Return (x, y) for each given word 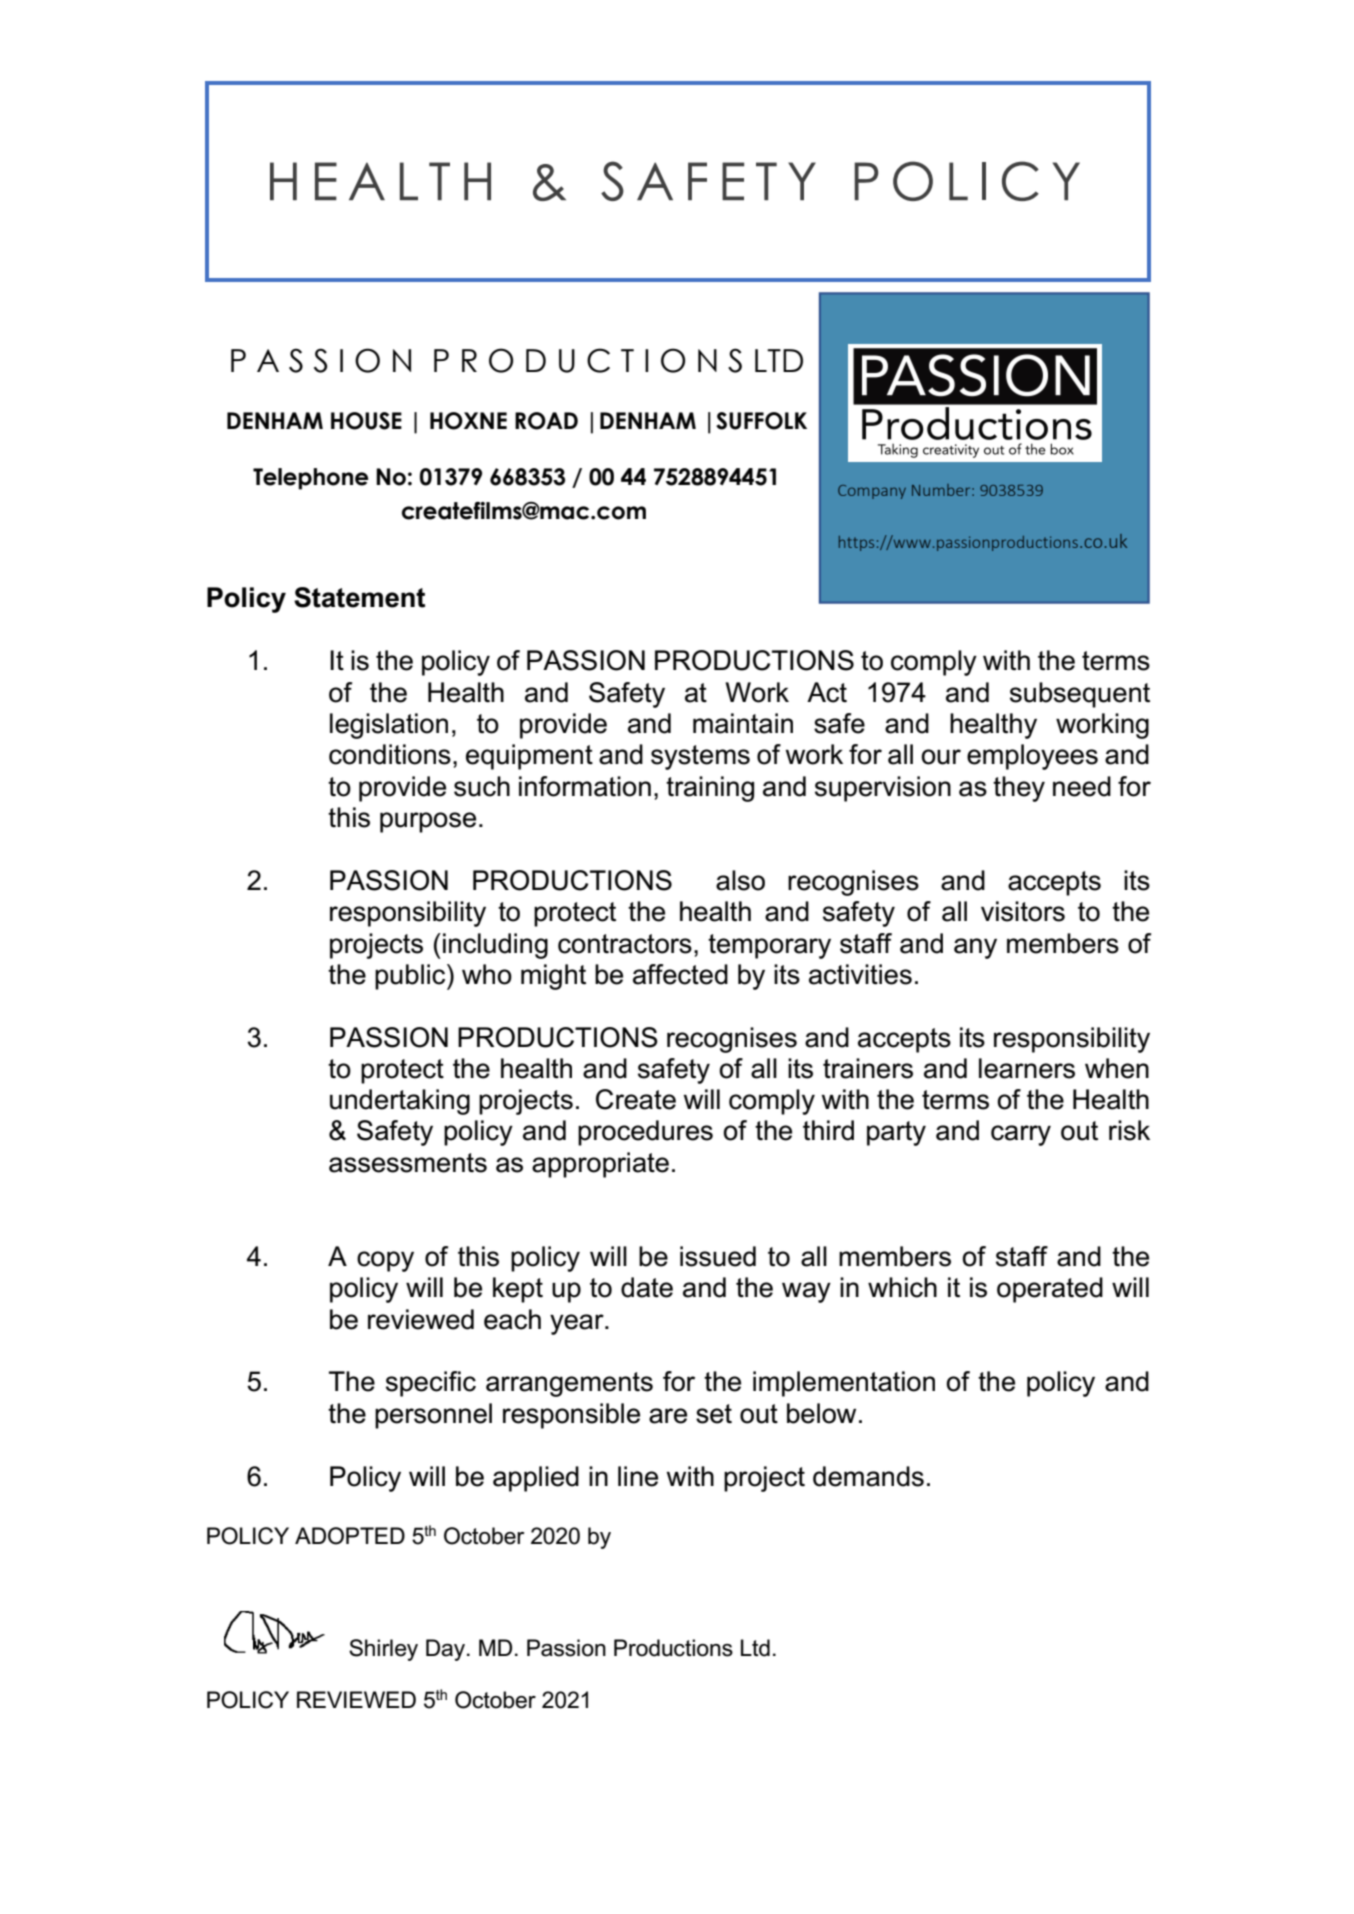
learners (1027, 1068)
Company (872, 492)
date (647, 1287)
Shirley (383, 1650)
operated (1050, 1290)
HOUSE (366, 421)
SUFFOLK (761, 421)
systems (700, 757)
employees (1032, 757)
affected (680, 974)
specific (431, 1384)
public (411, 977)
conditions (390, 754)
